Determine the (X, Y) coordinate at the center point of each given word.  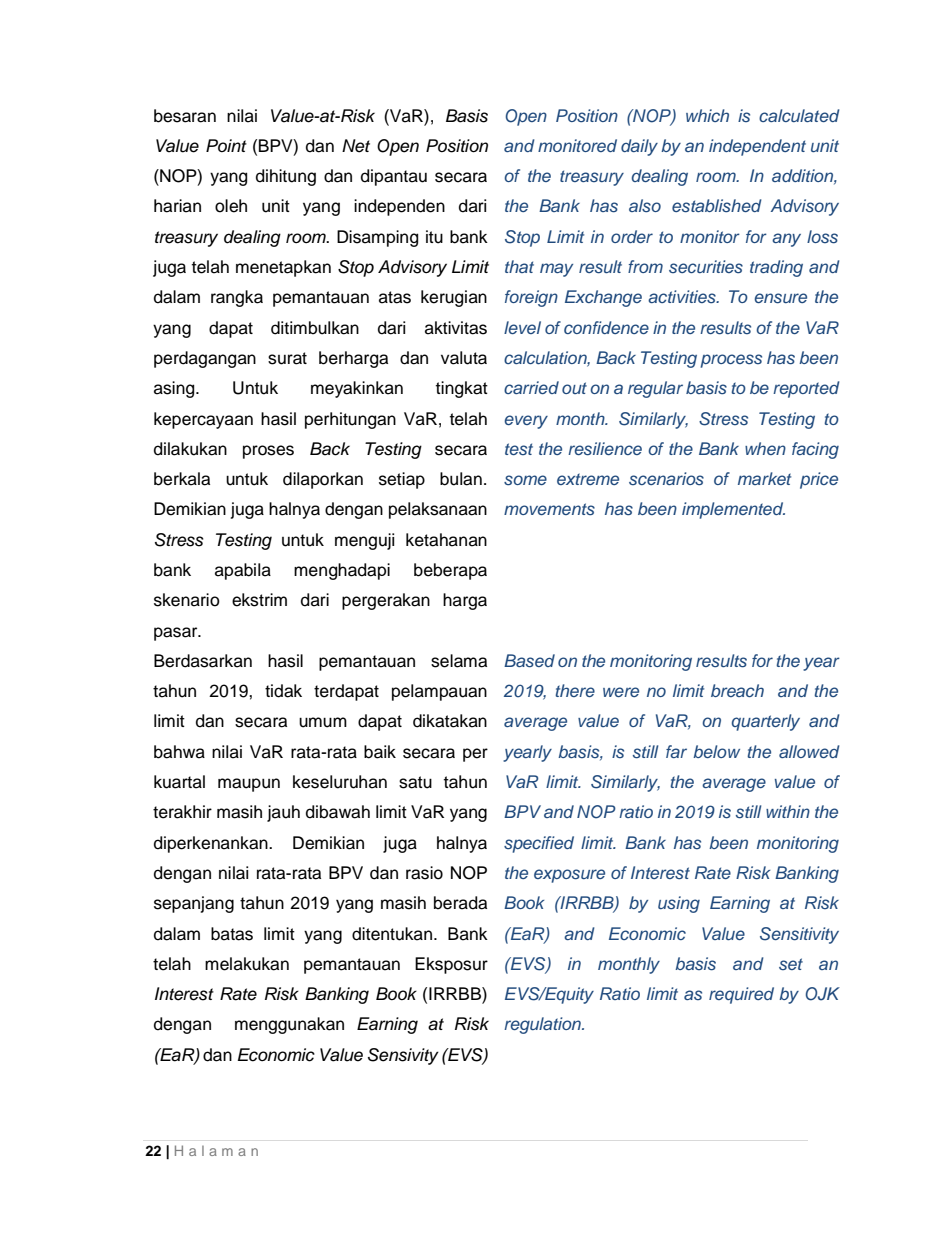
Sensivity (403, 1056)
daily (639, 147)
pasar (177, 634)
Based (529, 661)
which (707, 115)
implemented (733, 510)
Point (226, 145)
